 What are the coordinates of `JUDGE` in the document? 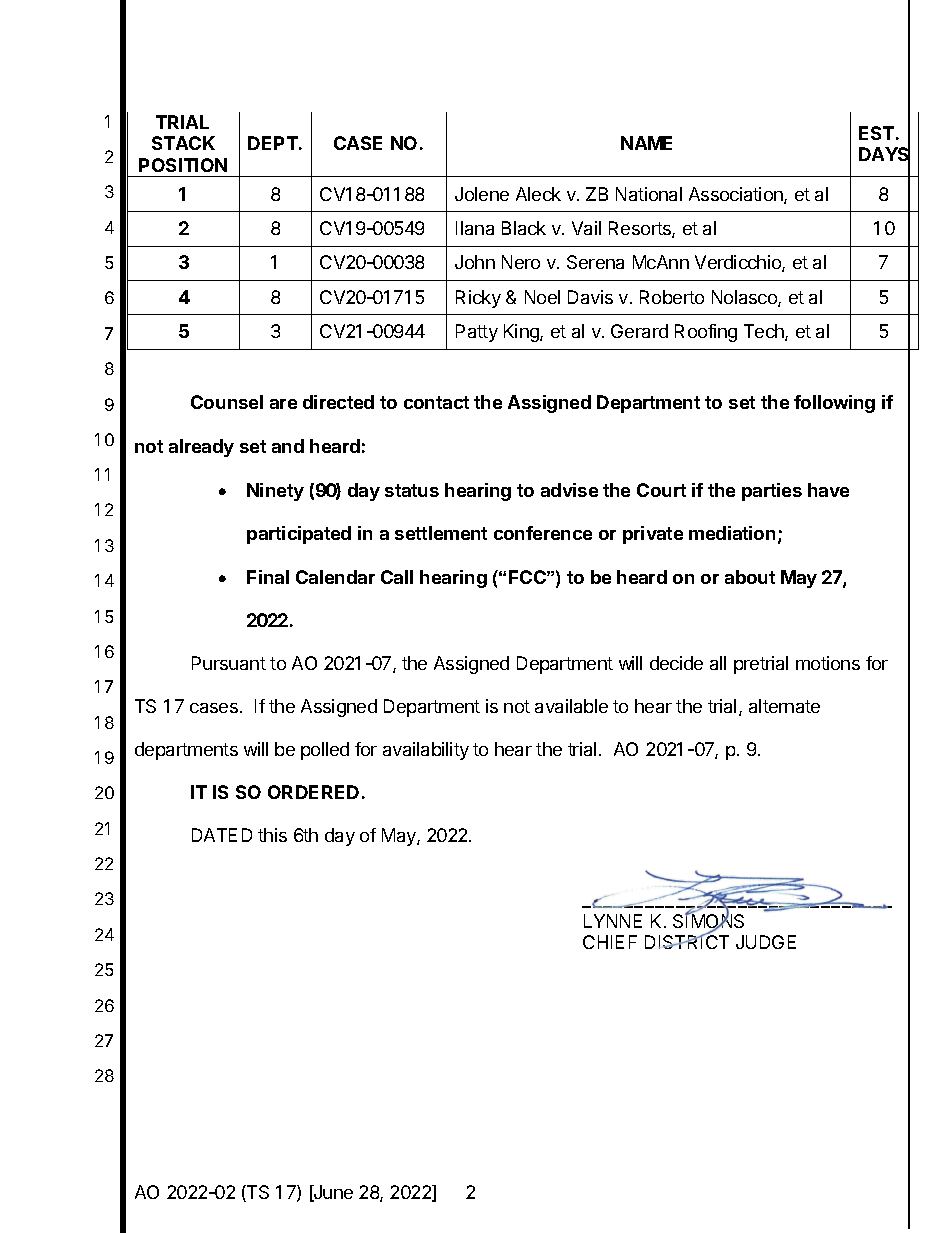 It's located at (766, 942).
